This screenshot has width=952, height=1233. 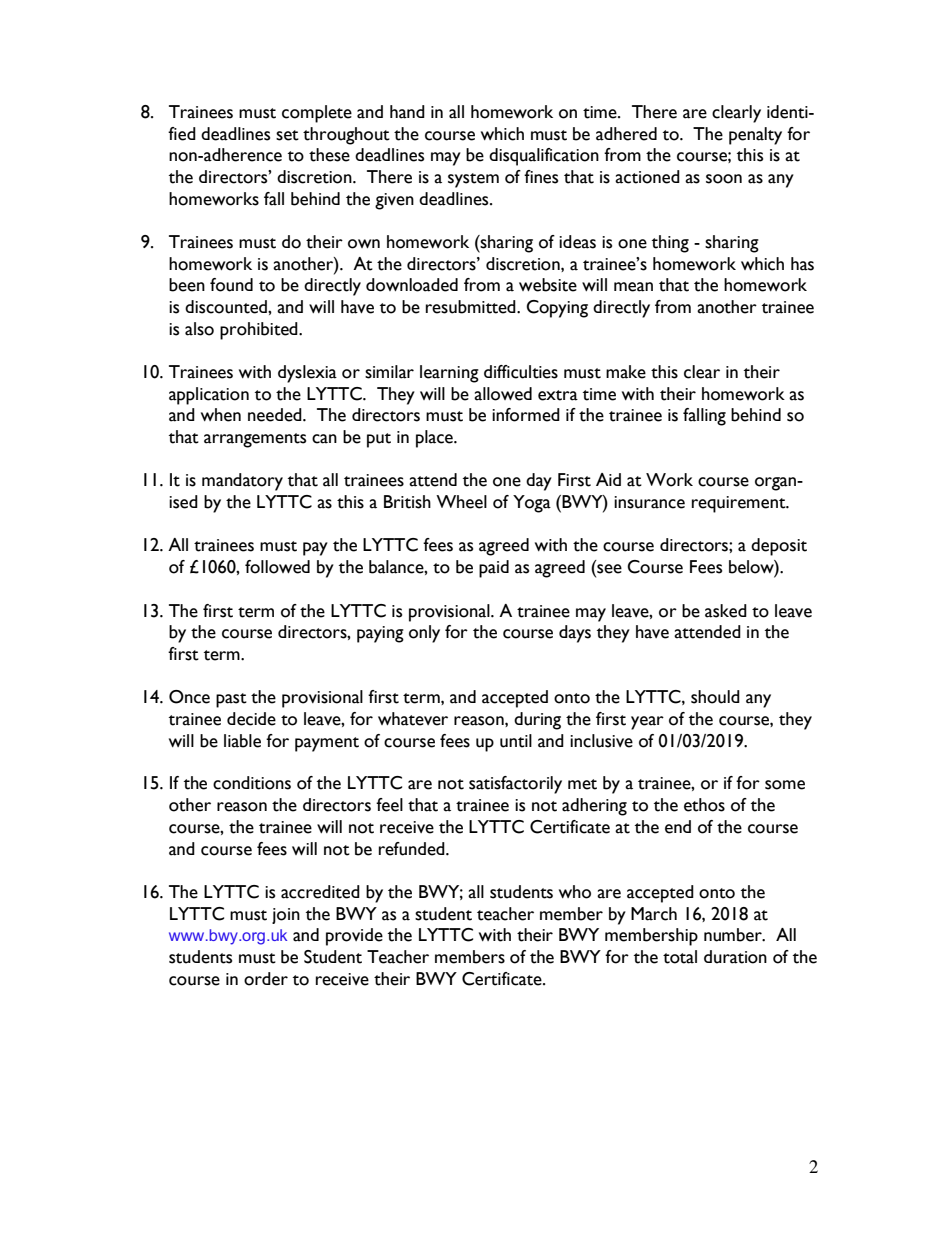 I want to click on who, so click(x=575, y=892).
